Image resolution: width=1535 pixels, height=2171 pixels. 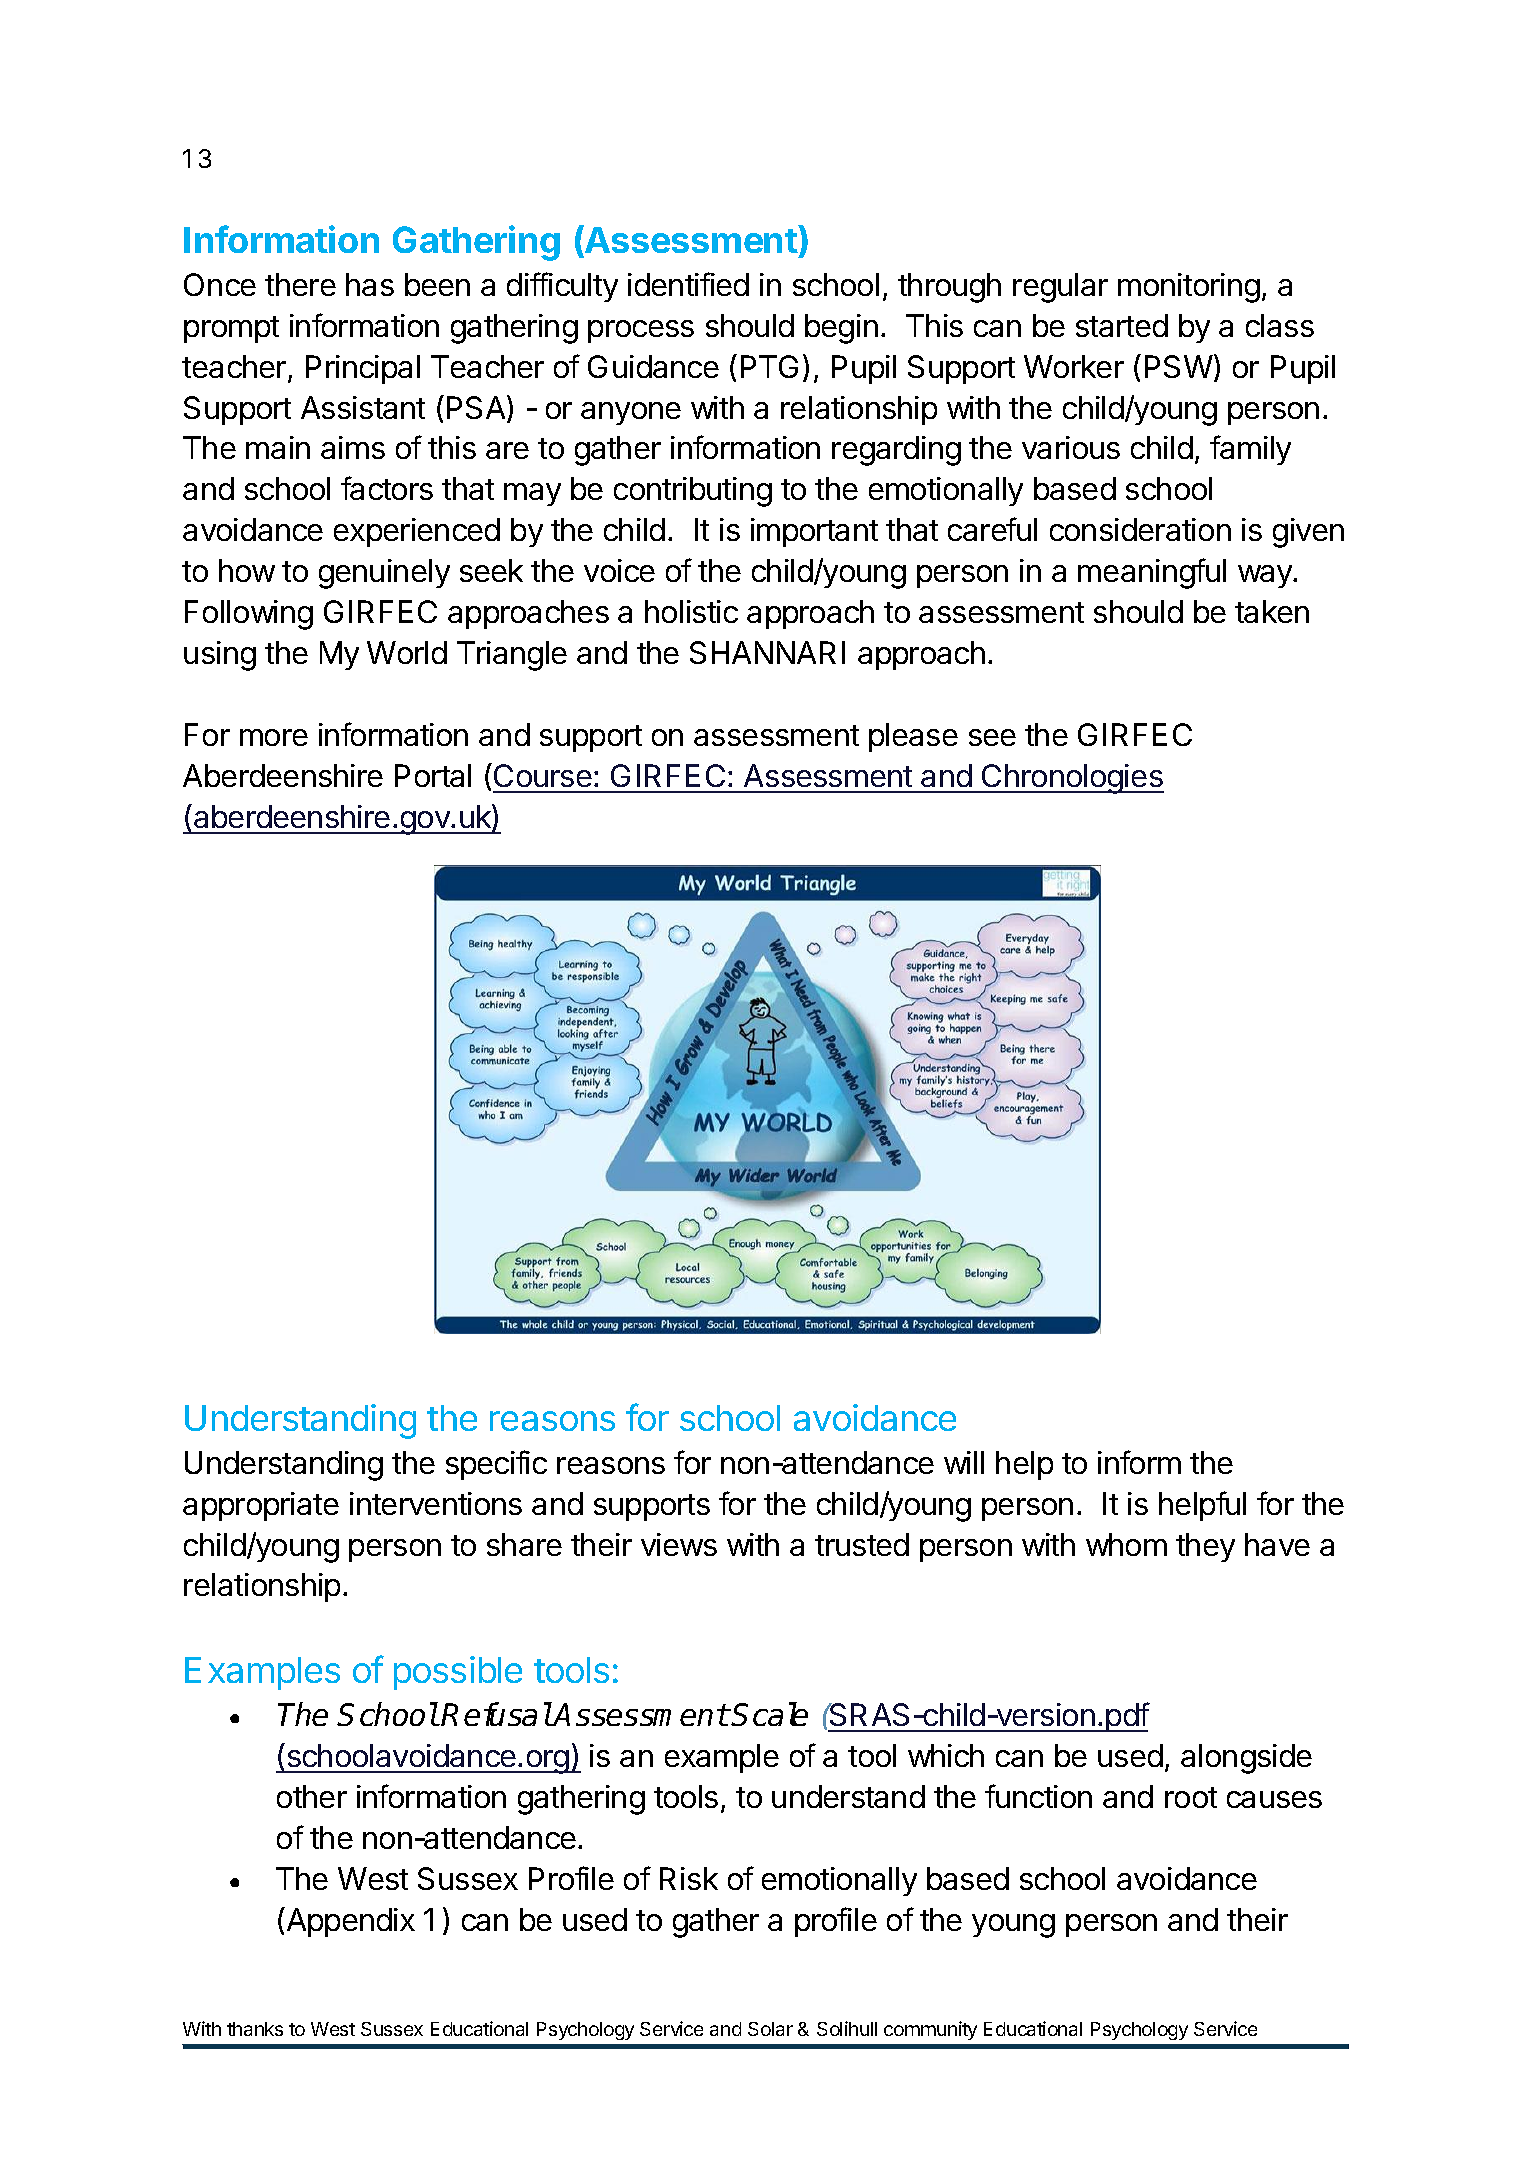 I want to click on specific, so click(x=496, y=1465).
